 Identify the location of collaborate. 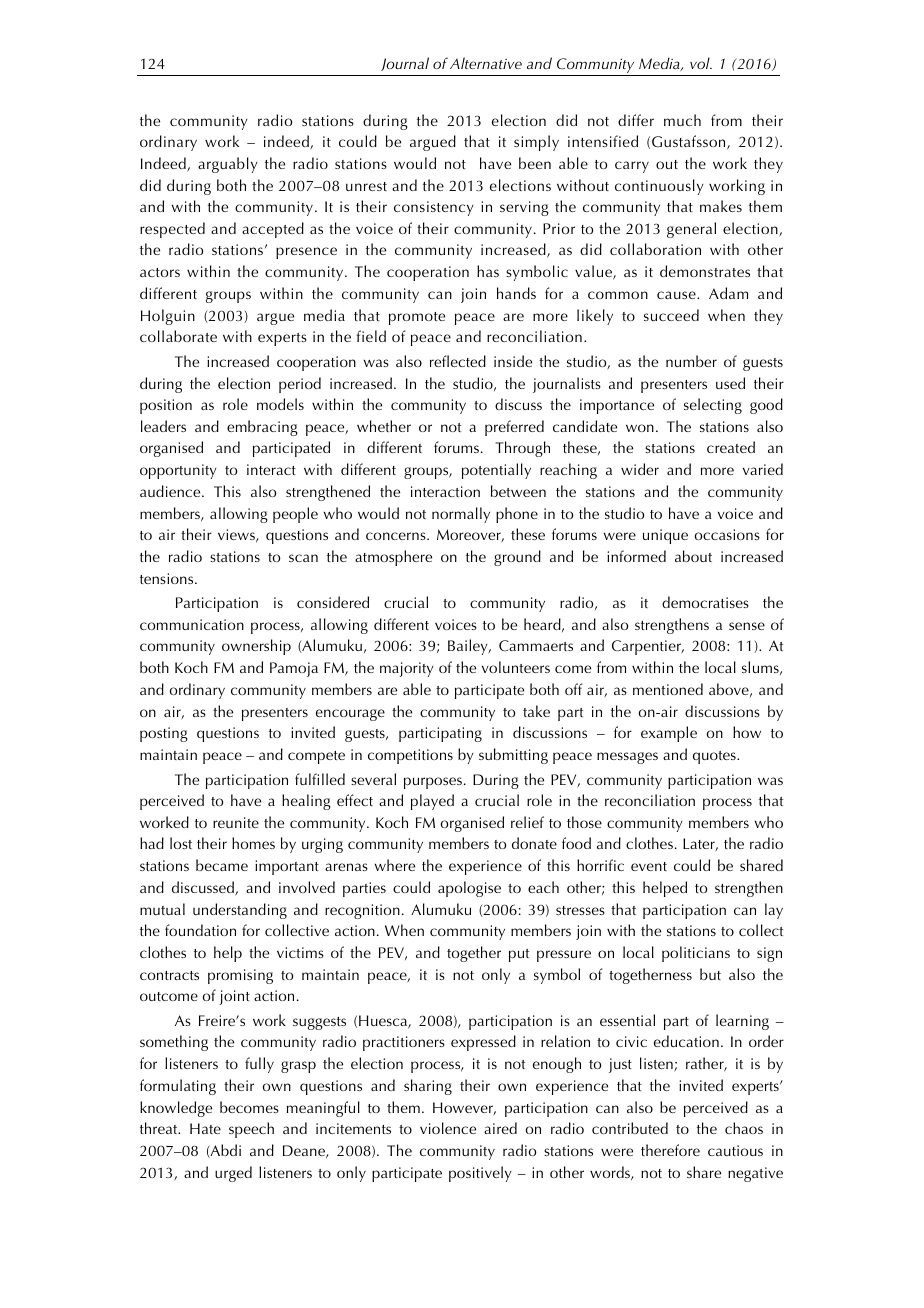
(178, 336).
